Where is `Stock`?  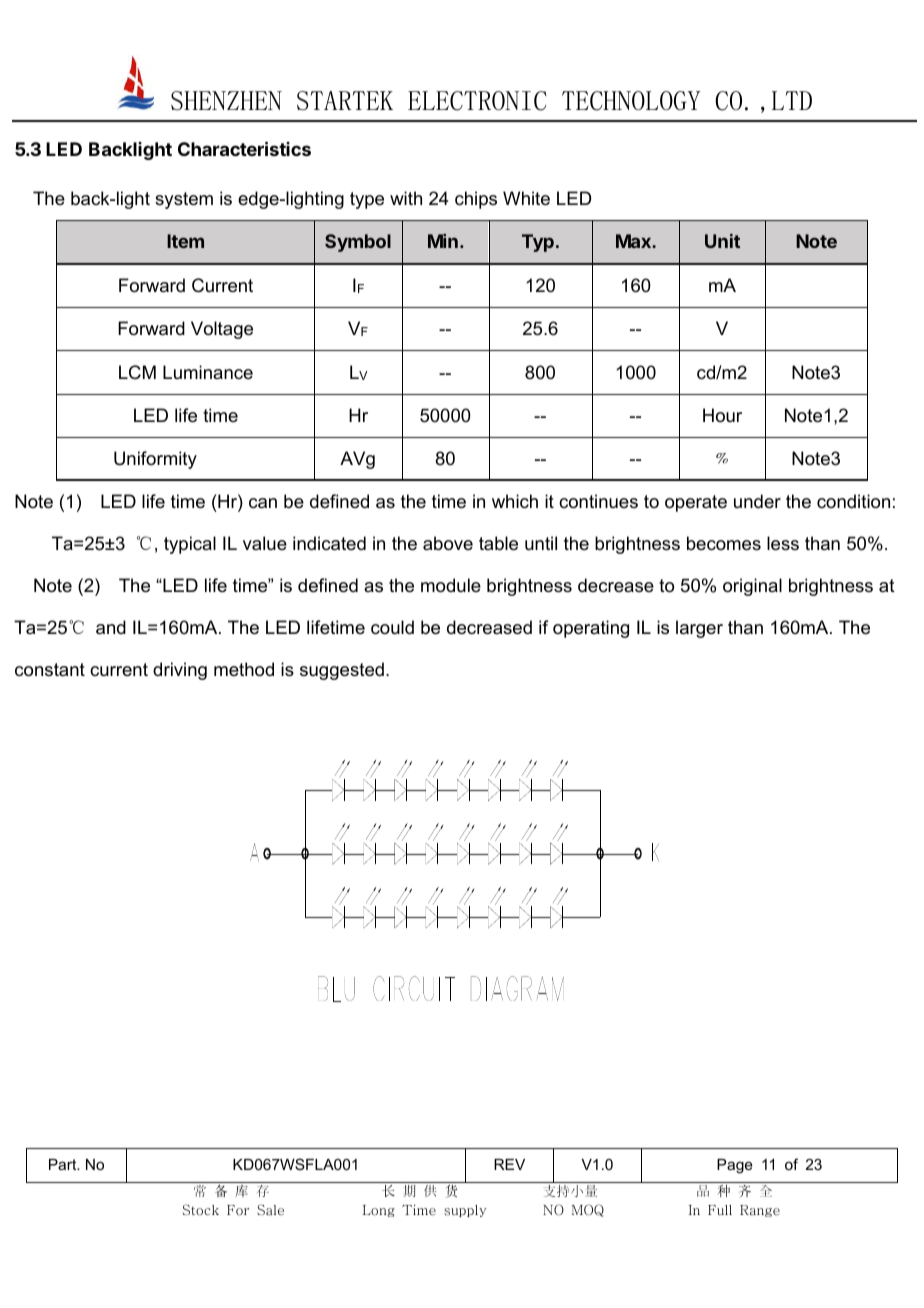
Stock is located at coordinates (201, 1210).
